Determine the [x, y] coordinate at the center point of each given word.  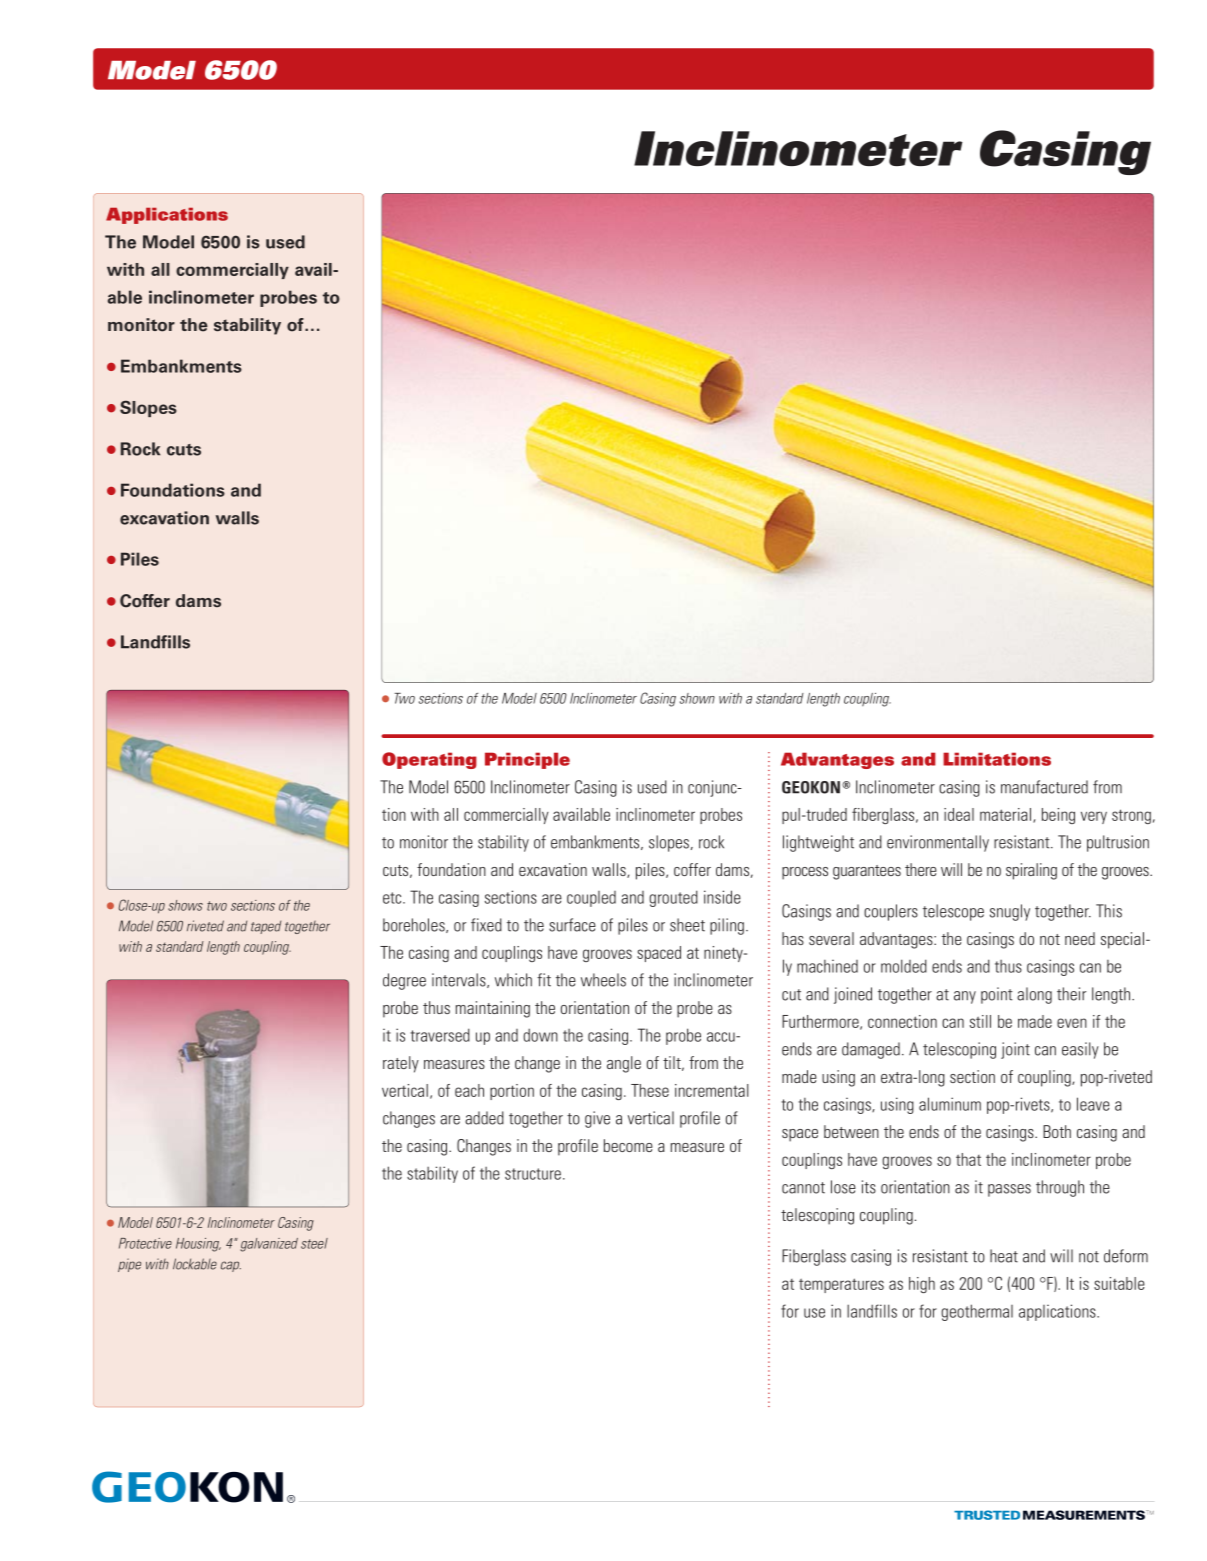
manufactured [1044, 787]
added [484, 1118]
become [628, 1145]
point [997, 995]
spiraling [1031, 871]
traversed [440, 1035]
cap [231, 1266]
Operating [429, 760]
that [968, 1159]
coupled [591, 899]
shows [185, 905]
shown [697, 698]
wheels [603, 980]
